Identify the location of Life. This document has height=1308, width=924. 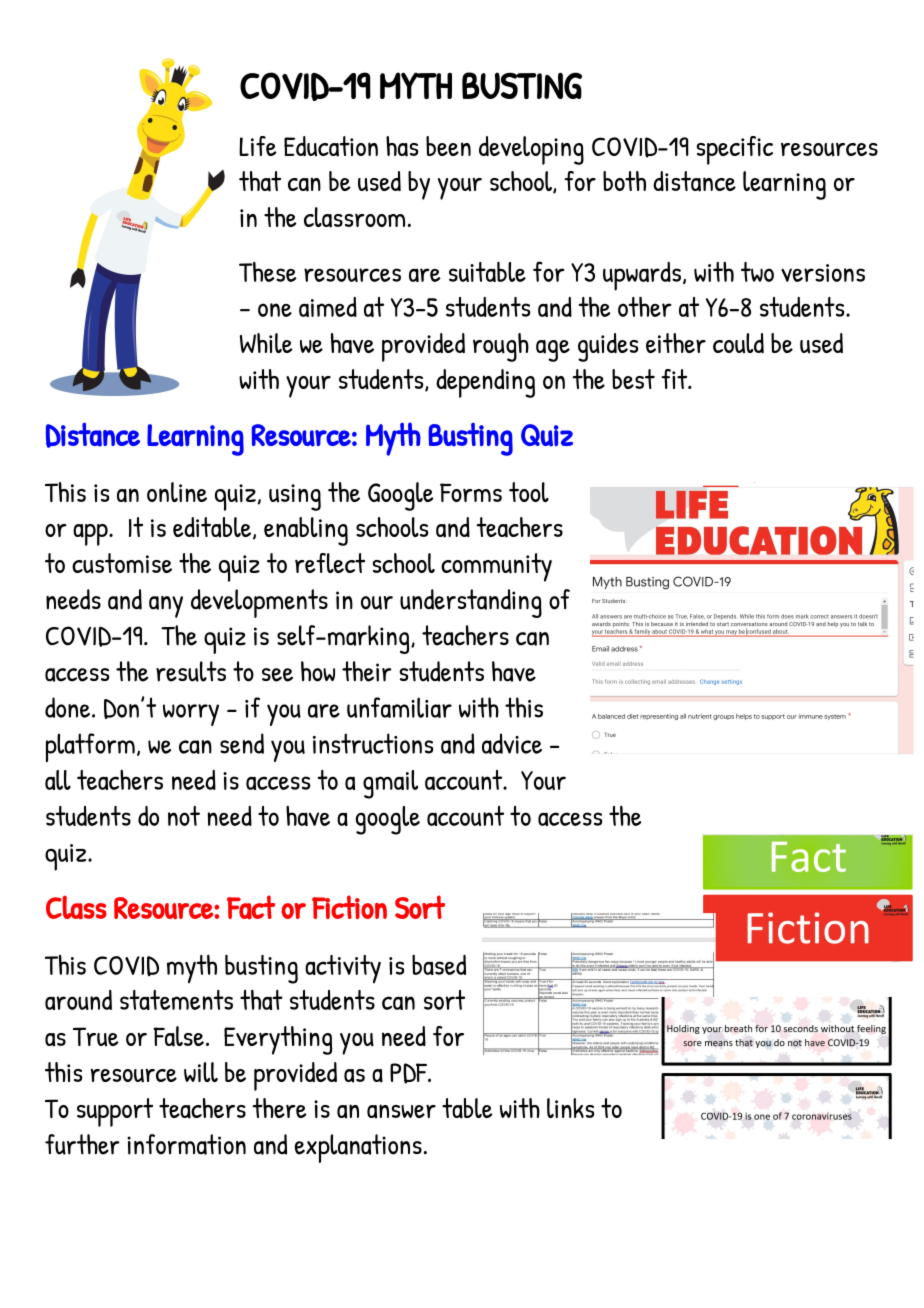
(258, 146).
